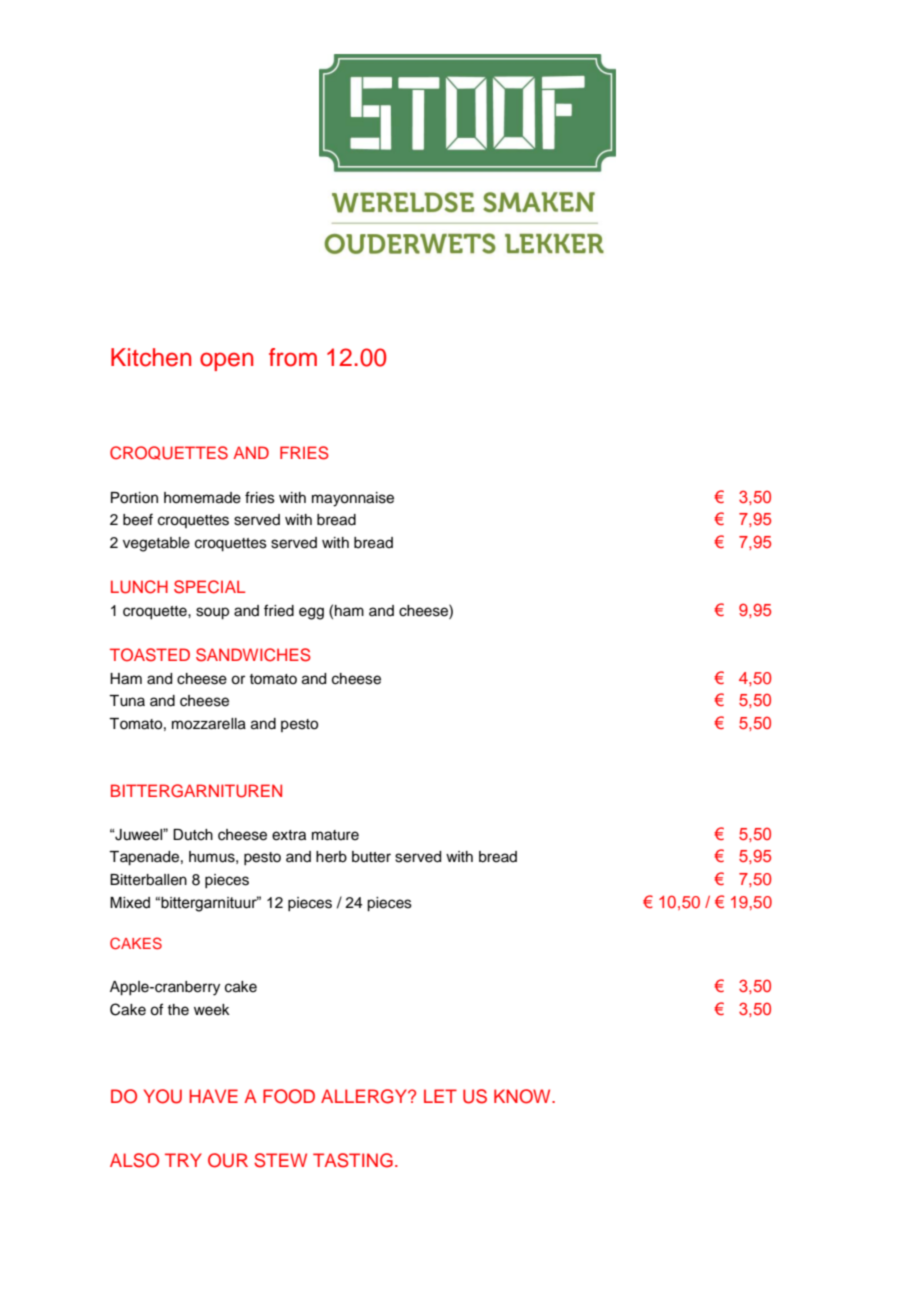  What do you see at coordinates (440, 1096) in the screenshot?
I see `LET` at bounding box center [440, 1096].
